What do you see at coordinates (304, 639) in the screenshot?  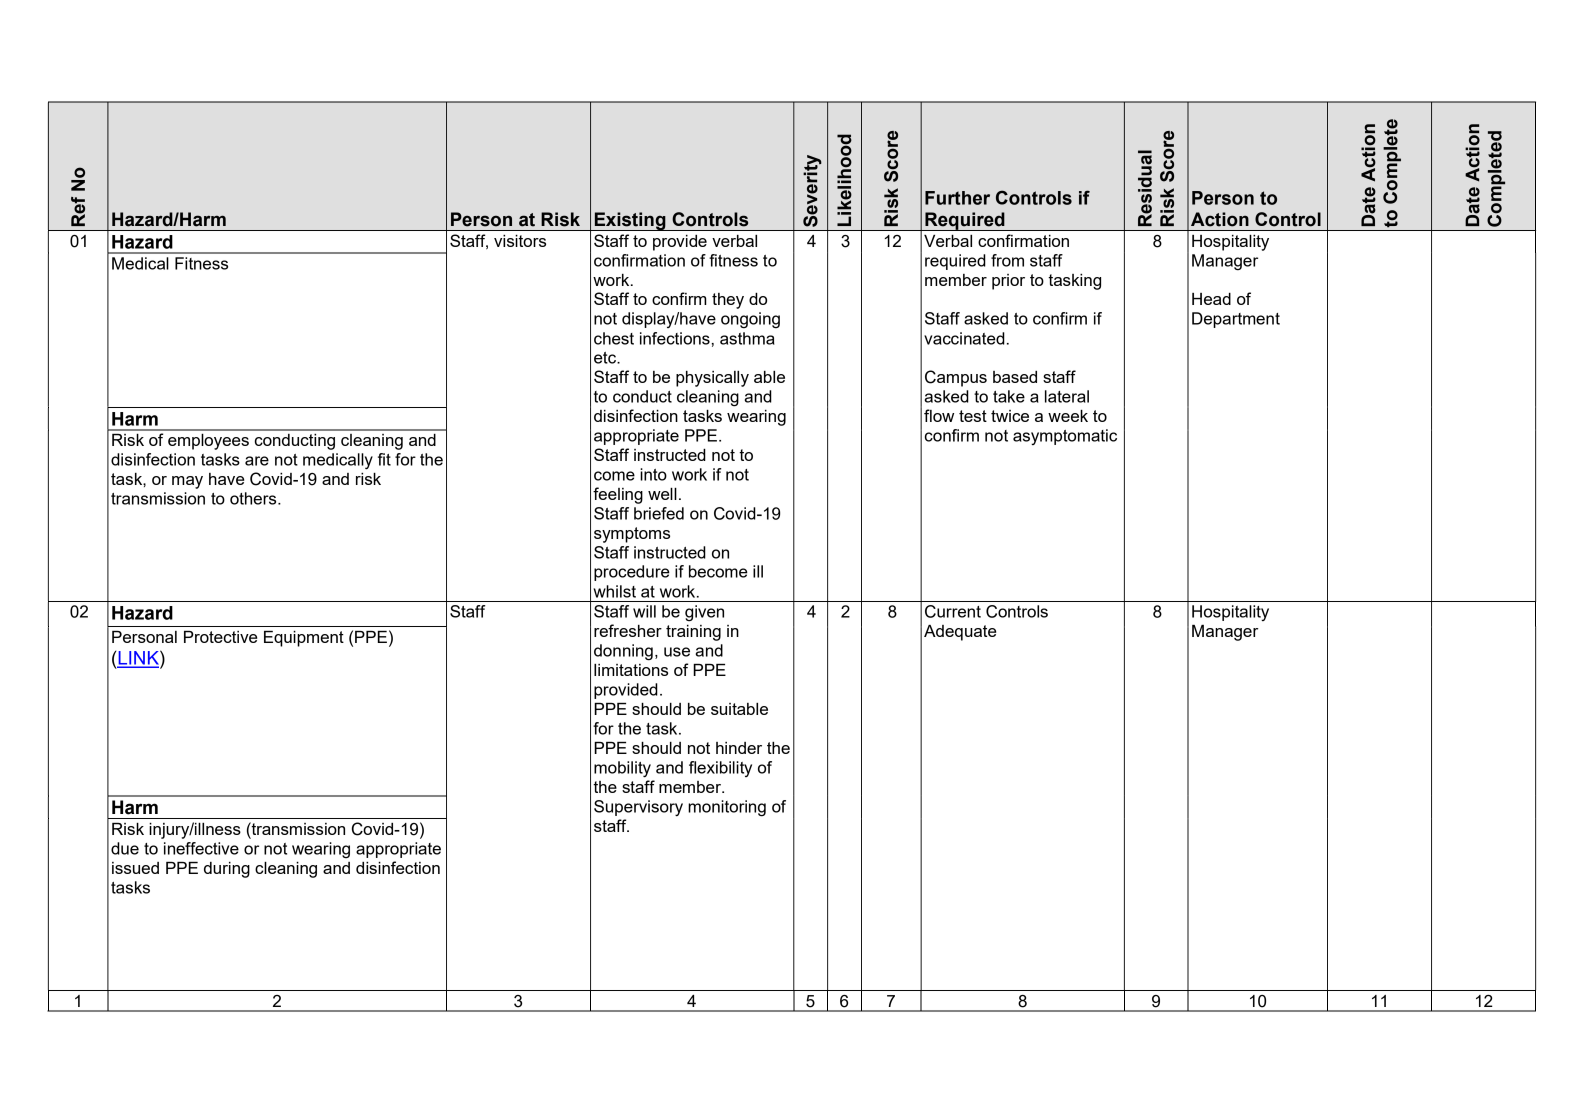 I see `Equipment` at bounding box center [304, 639].
